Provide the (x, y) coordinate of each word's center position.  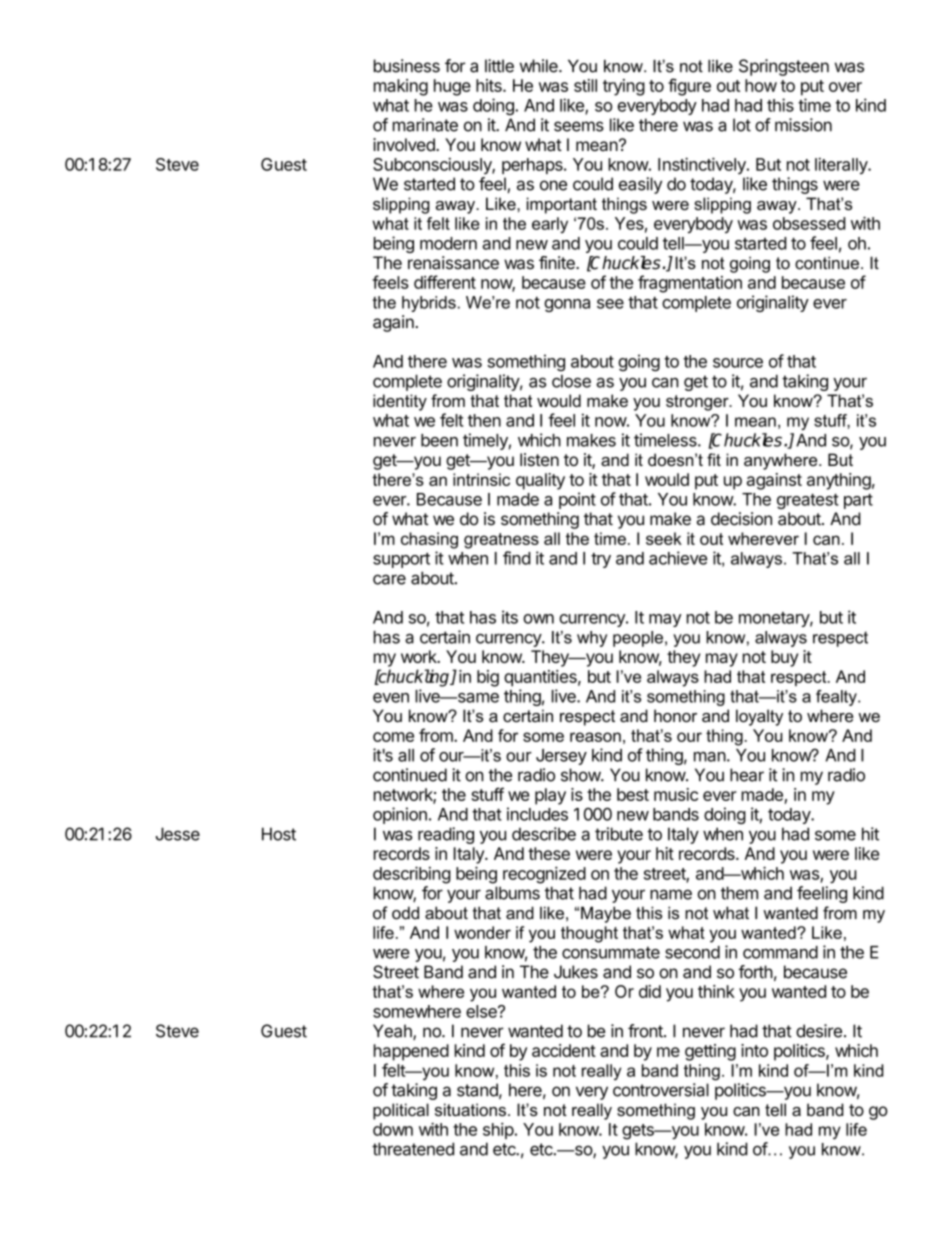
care (389, 579)
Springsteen (784, 67)
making (401, 87)
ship (498, 1130)
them (739, 893)
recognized (544, 875)
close (571, 381)
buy (784, 658)
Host (279, 834)
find (517, 558)
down (393, 1129)
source (738, 363)
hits (490, 85)
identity (400, 402)
